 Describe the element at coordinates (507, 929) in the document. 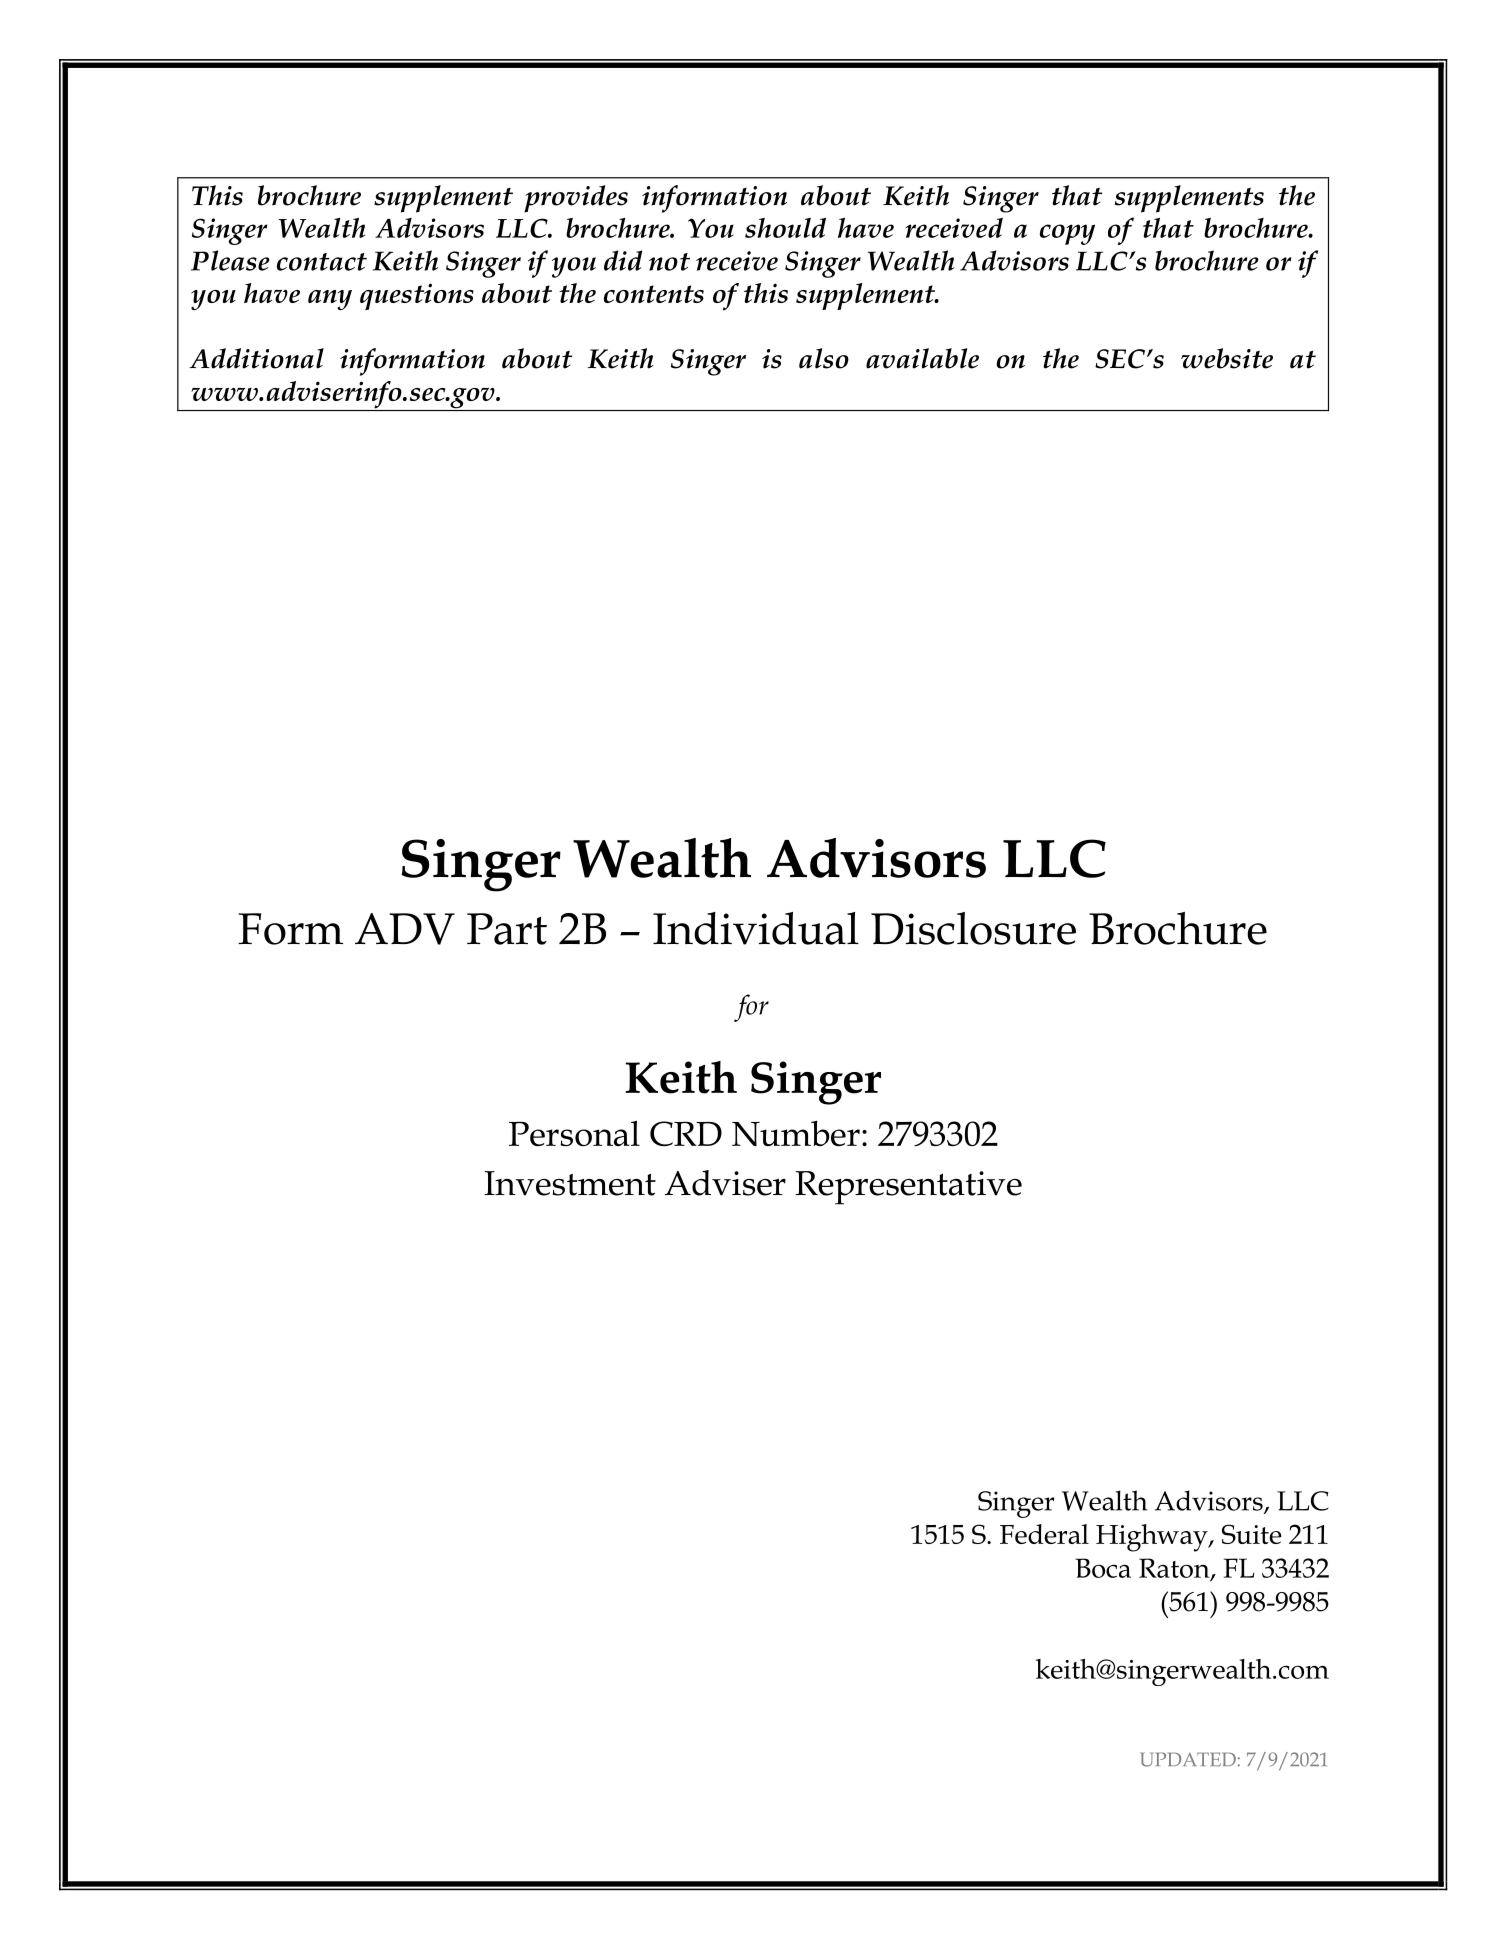

I see `Part` at that location.
